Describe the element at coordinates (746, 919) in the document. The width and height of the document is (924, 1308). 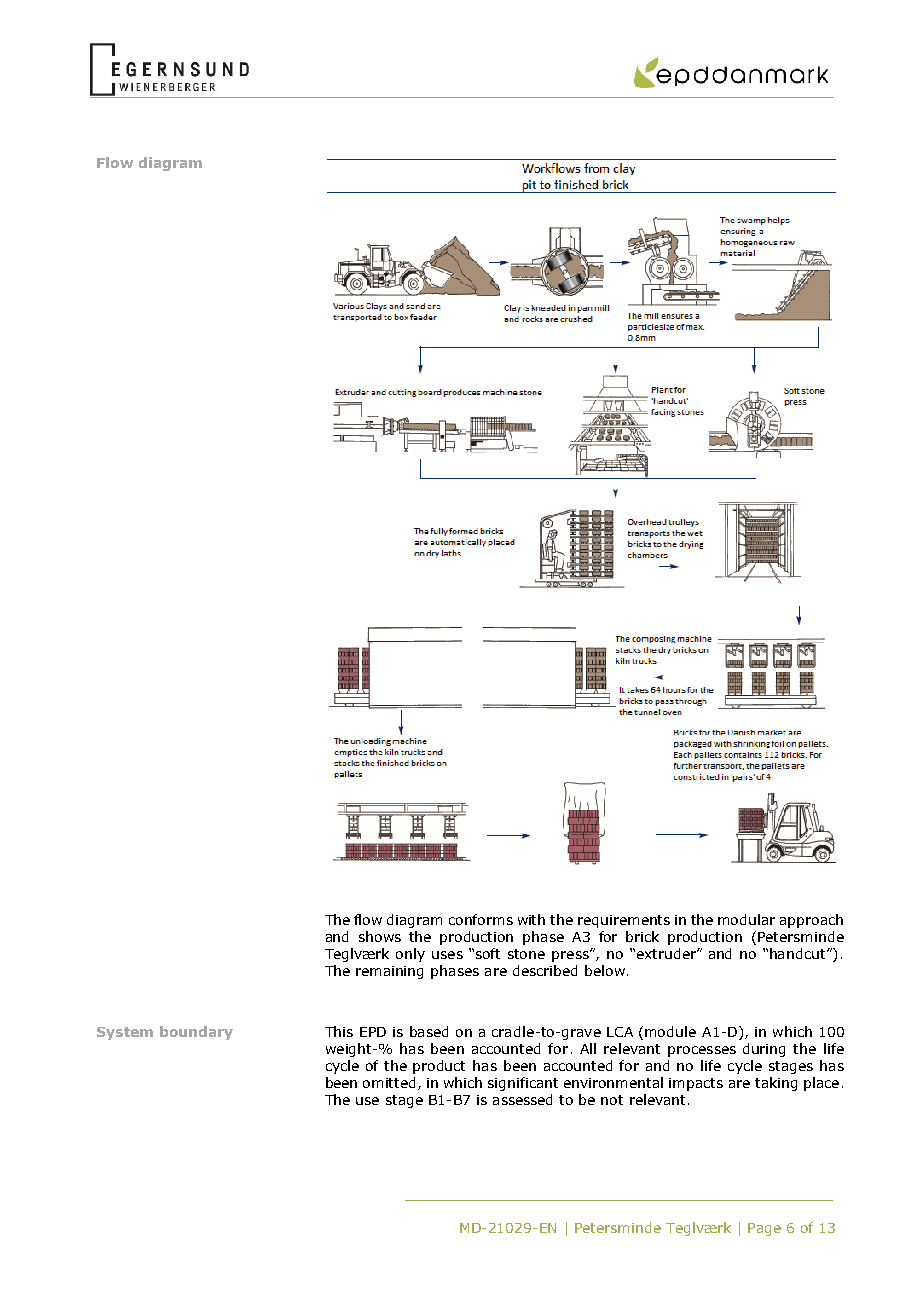
I see `modular` at that location.
